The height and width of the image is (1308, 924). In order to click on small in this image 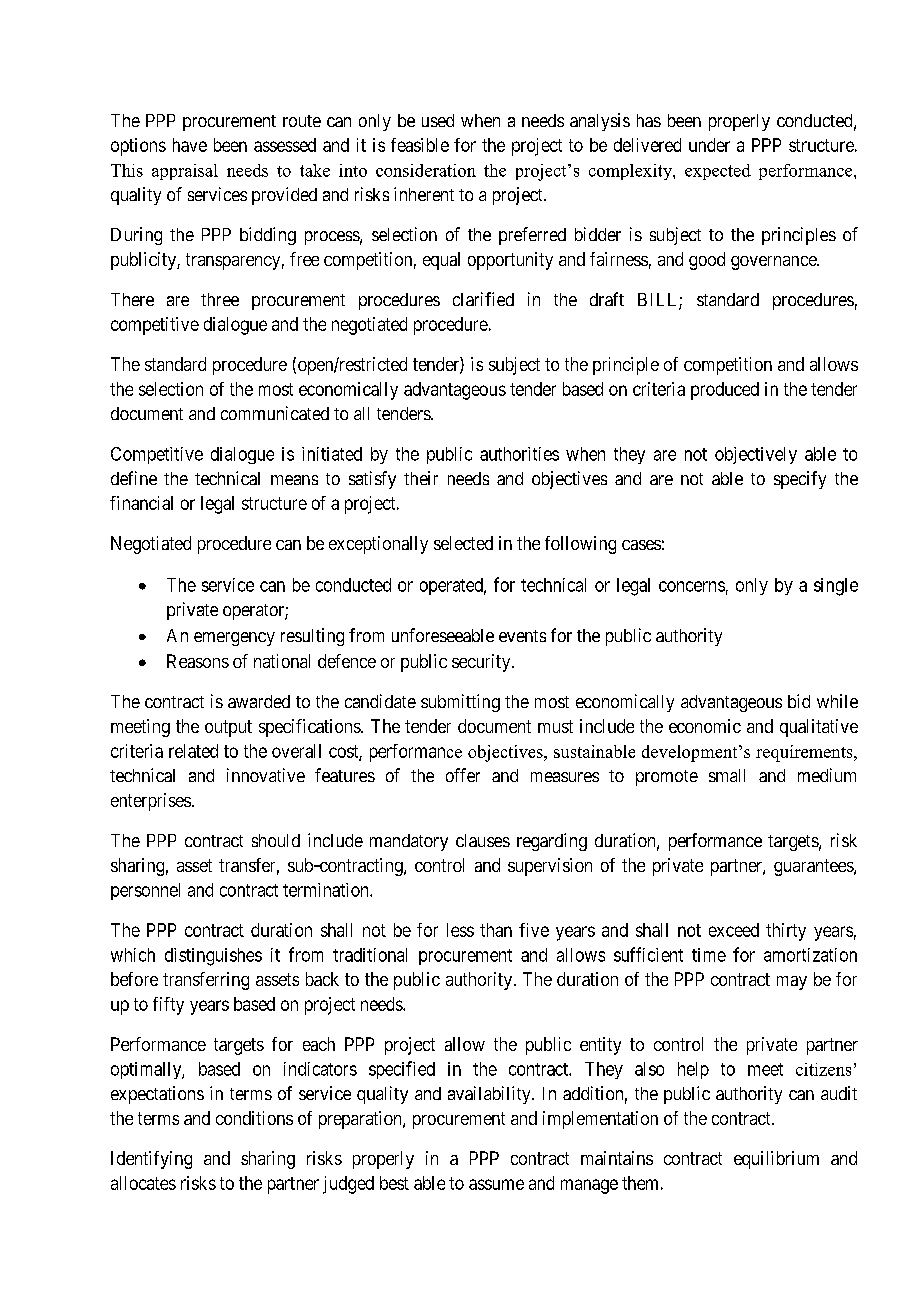, I will do `click(727, 775)`.
